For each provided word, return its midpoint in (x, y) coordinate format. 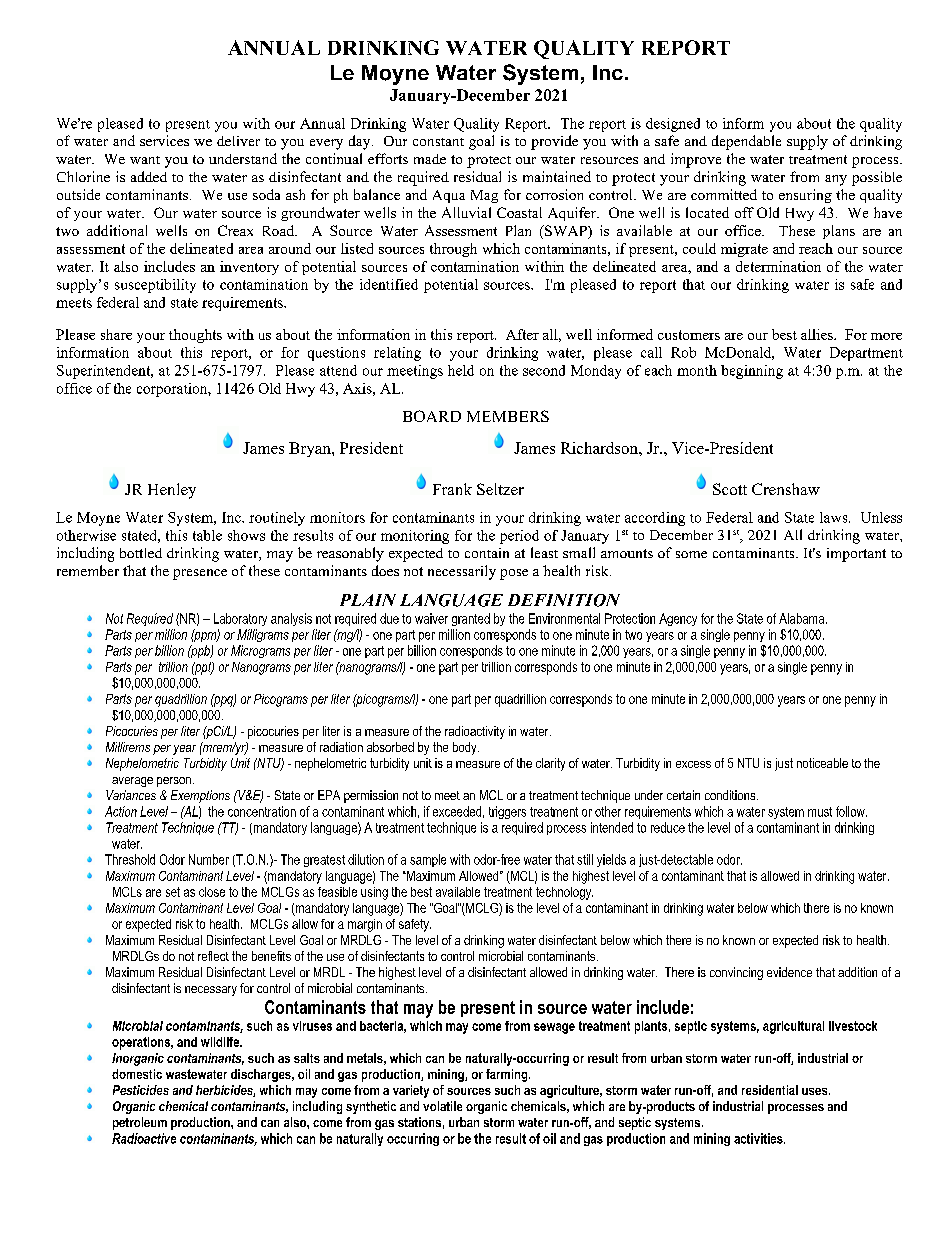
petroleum (140, 1123)
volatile (442, 1106)
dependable (746, 142)
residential (770, 1090)
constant (438, 142)
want (145, 160)
